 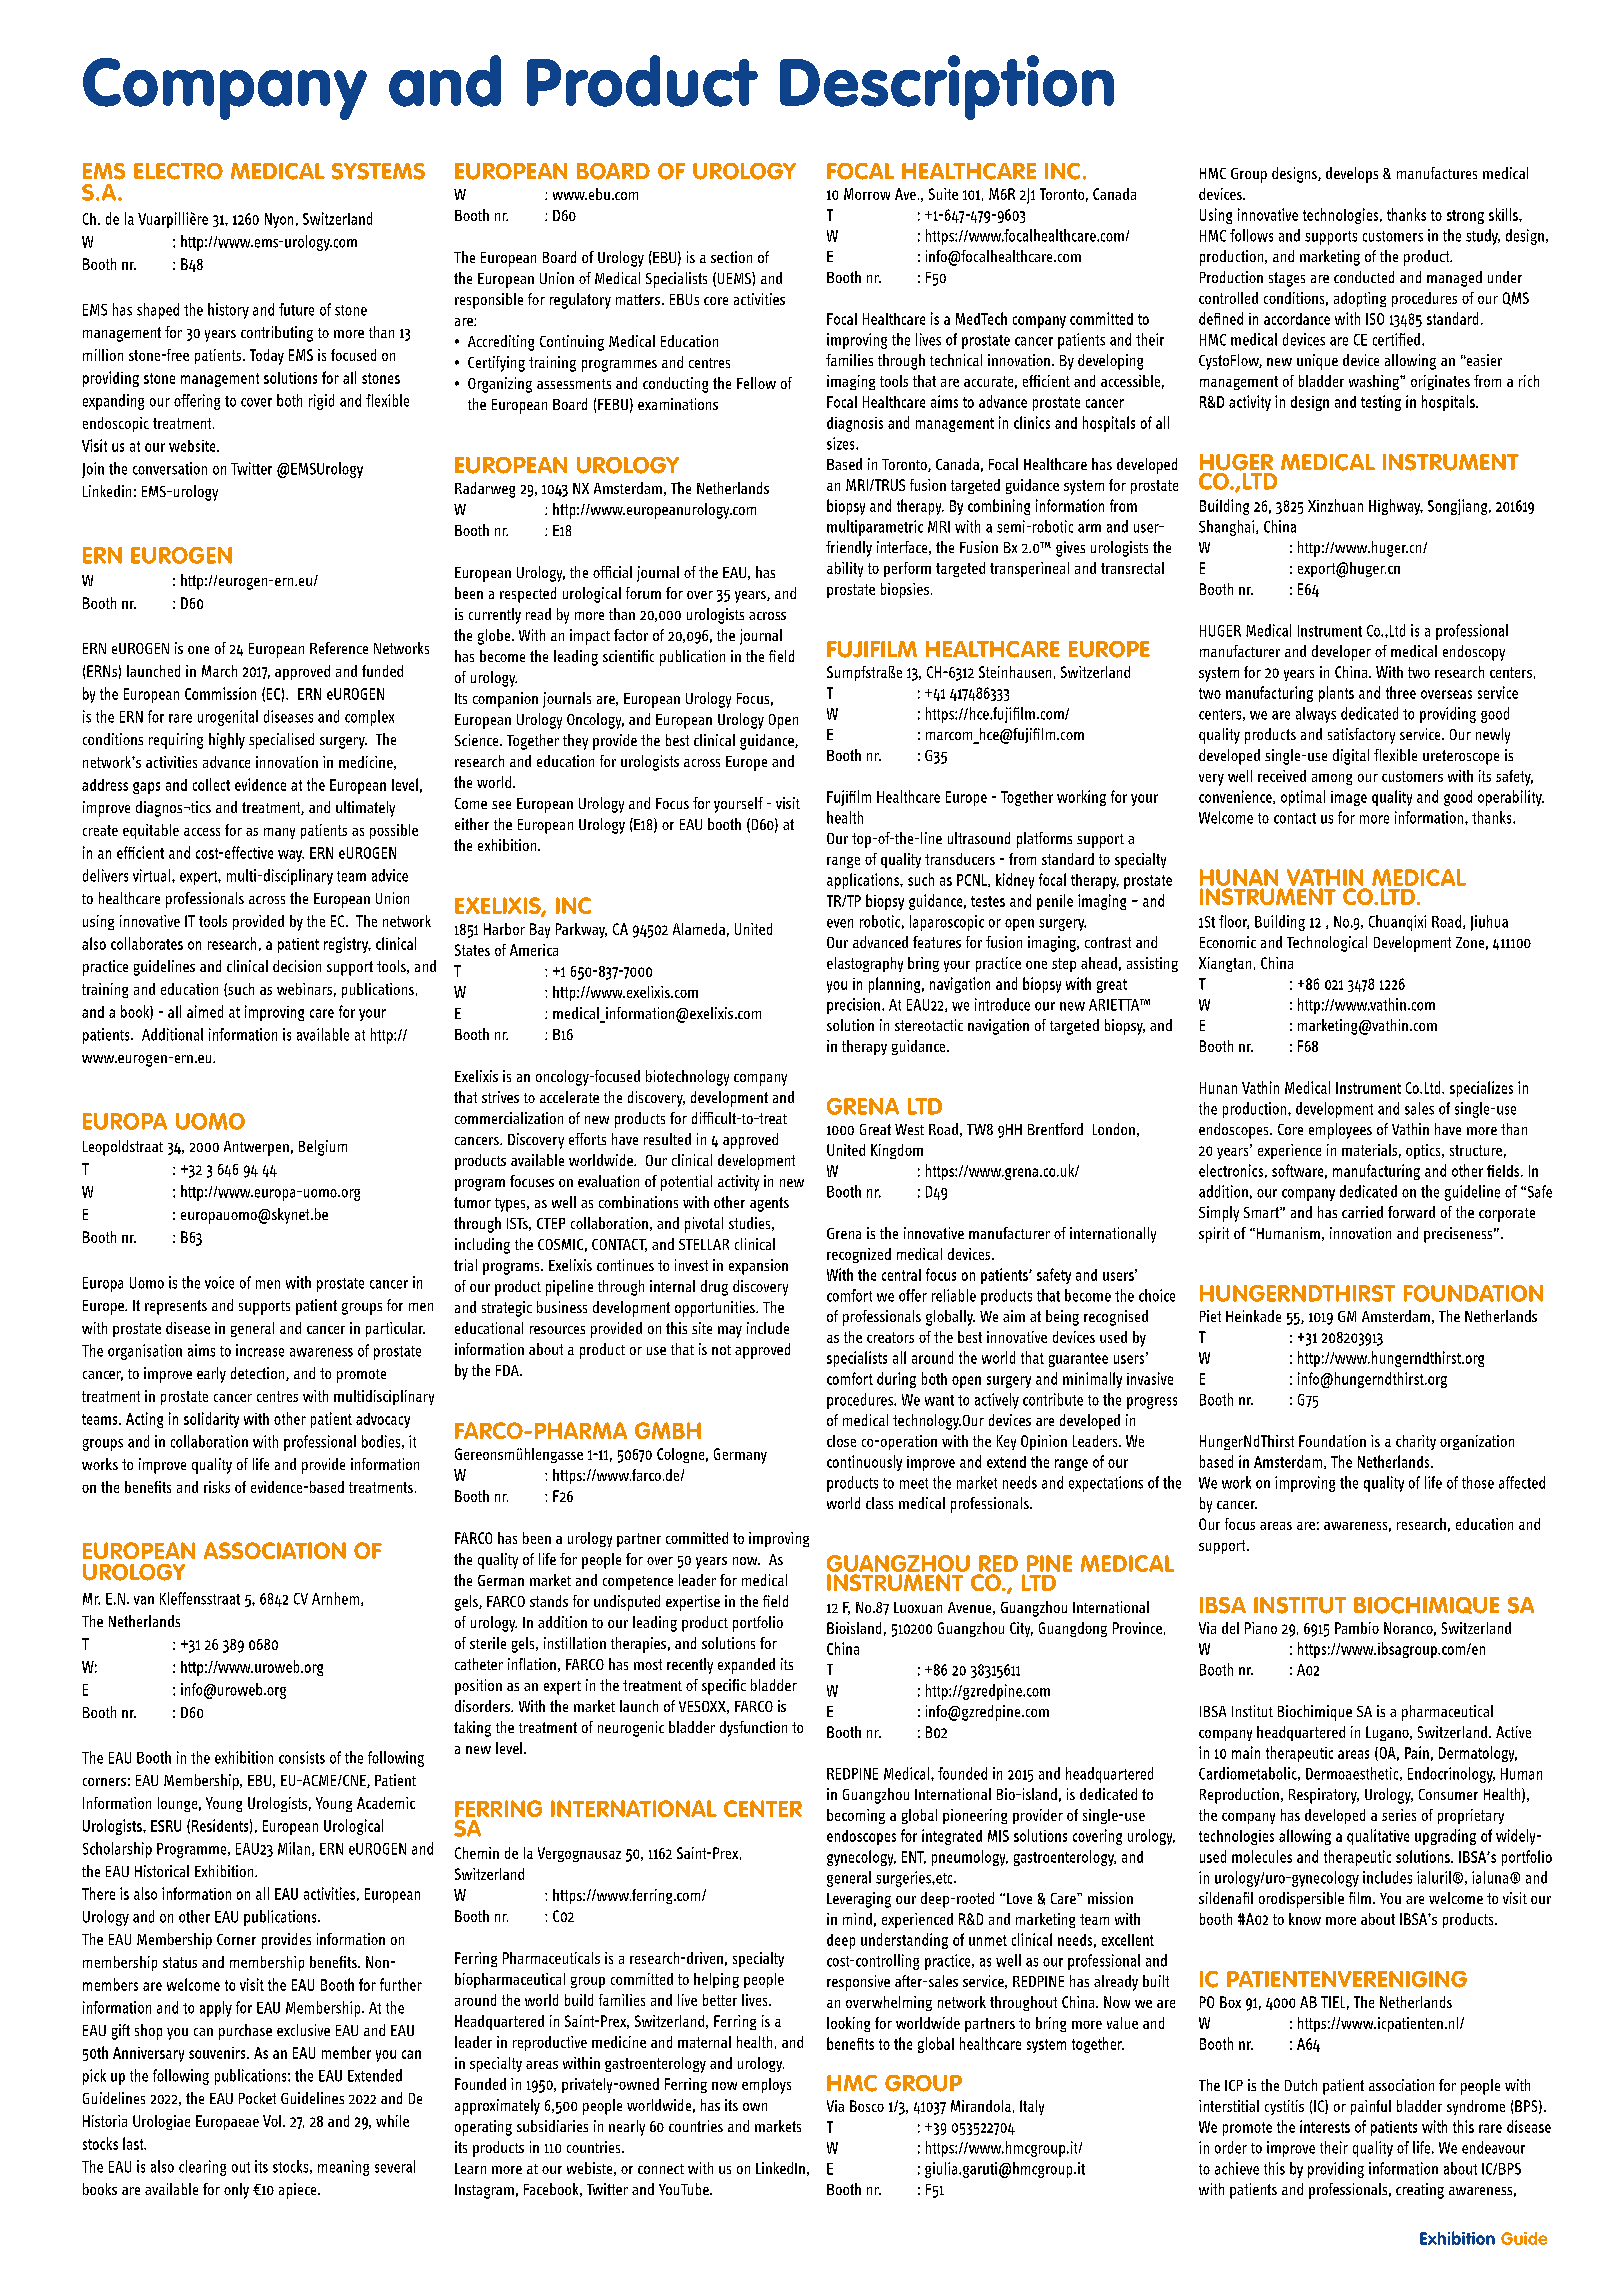 I want to click on Morrow, so click(x=867, y=194).
